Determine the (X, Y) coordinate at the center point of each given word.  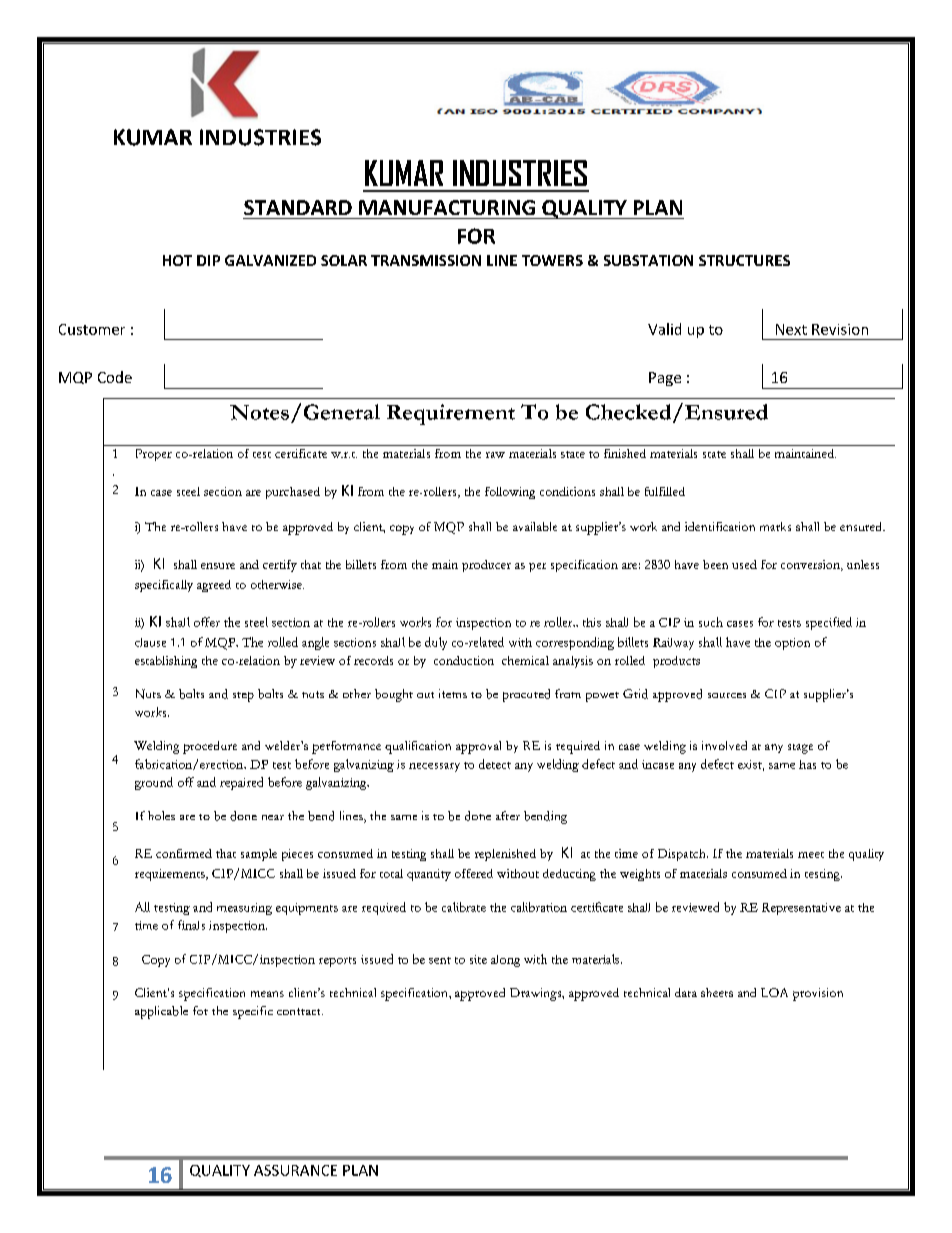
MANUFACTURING (447, 207)
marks (775, 526)
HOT (177, 260)
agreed (214, 586)
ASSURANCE (295, 1170)
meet (811, 855)
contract (300, 1011)
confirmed (184, 853)
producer (486, 566)
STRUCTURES (744, 260)
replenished (505, 855)
